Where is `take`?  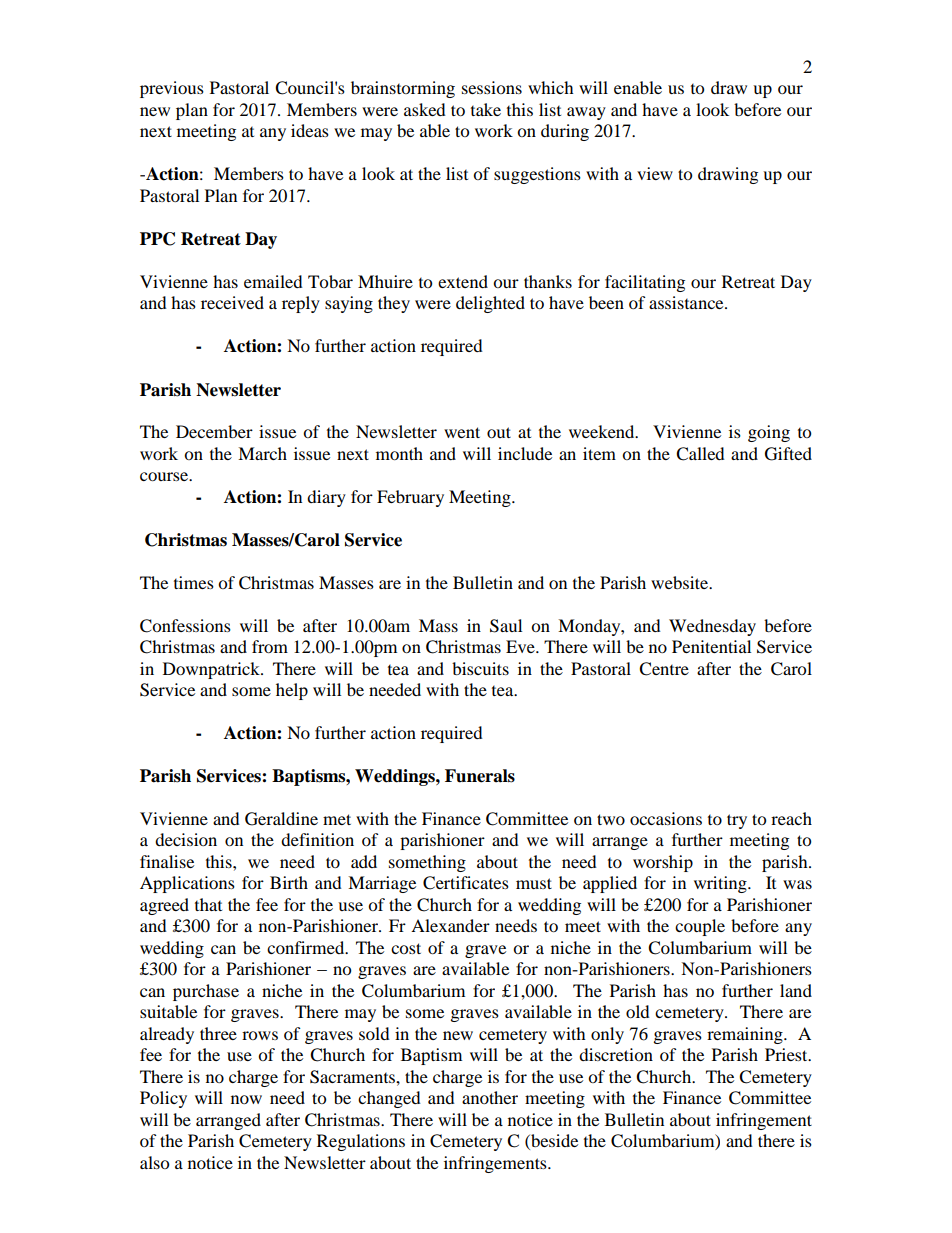
take is located at coordinates (486, 109).
